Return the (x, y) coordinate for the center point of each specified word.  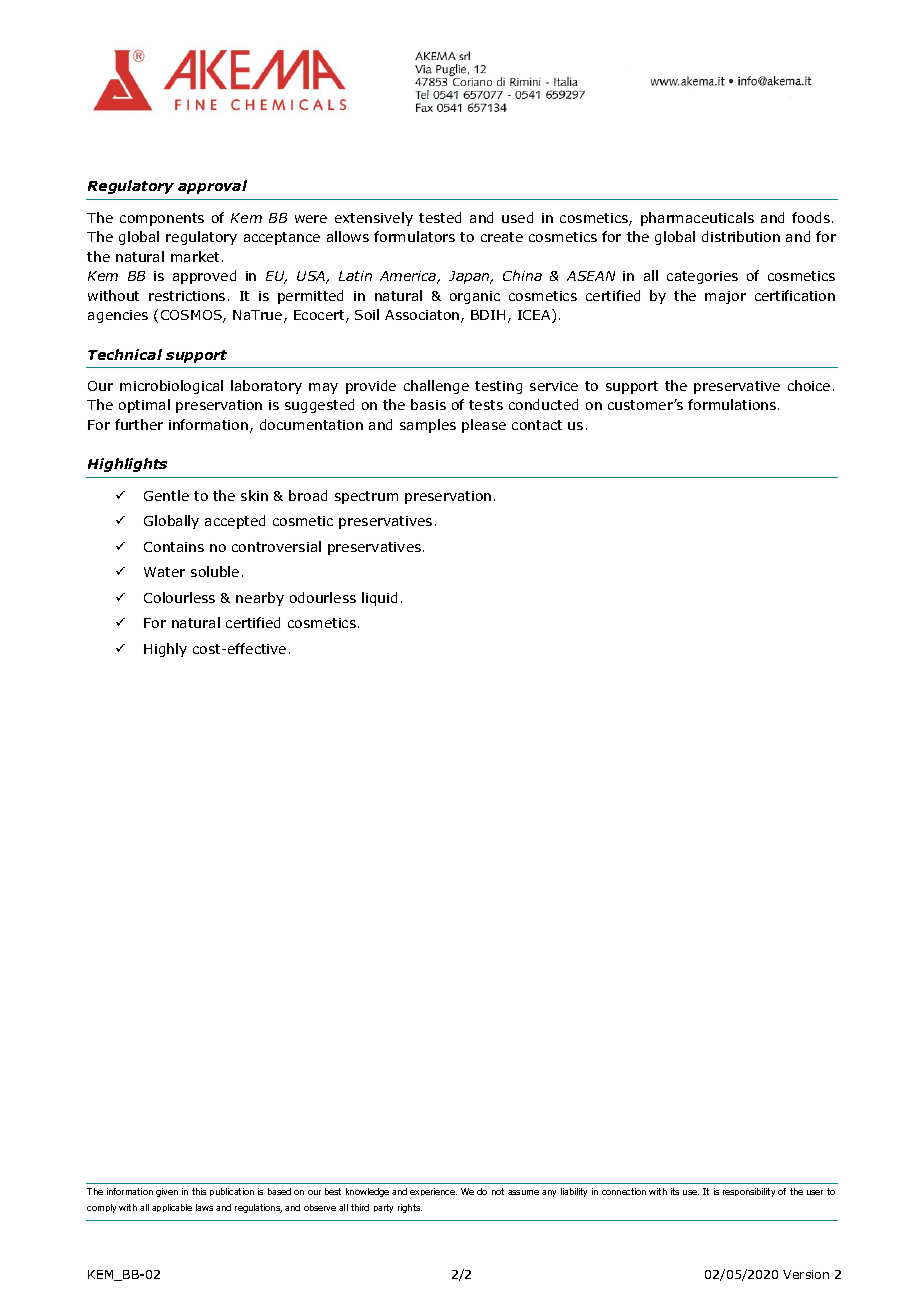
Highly (165, 650)
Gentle (166, 495)
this (199, 1191)
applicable (172, 1208)
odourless (323, 597)
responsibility (749, 1192)
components (162, 219)
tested (440, 217)
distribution (741, 236)
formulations (733, 404)
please (484, 426)
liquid (379, 599)
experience (433, 1192)
